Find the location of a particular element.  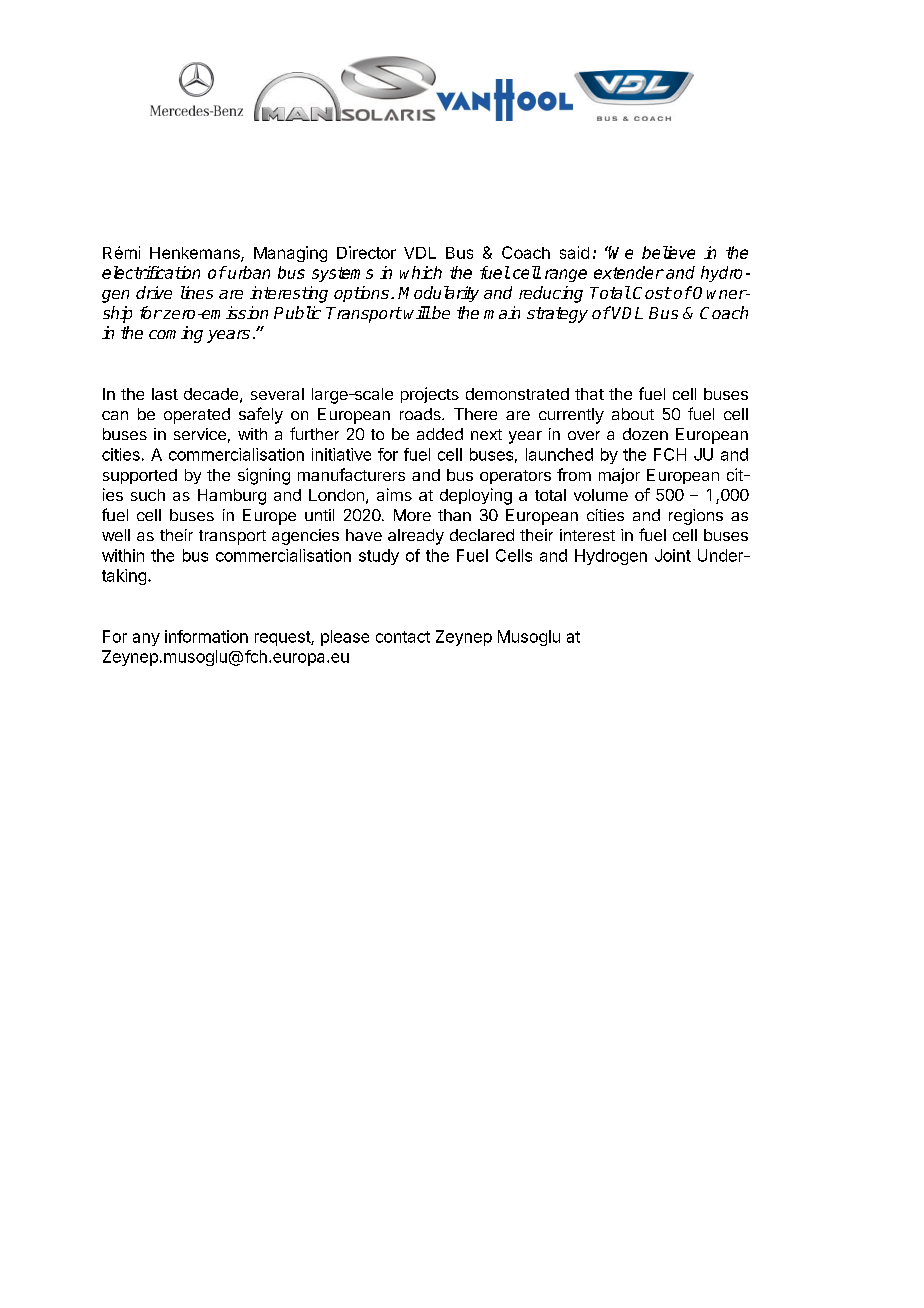

aims is located at coordinates (394, 494).
